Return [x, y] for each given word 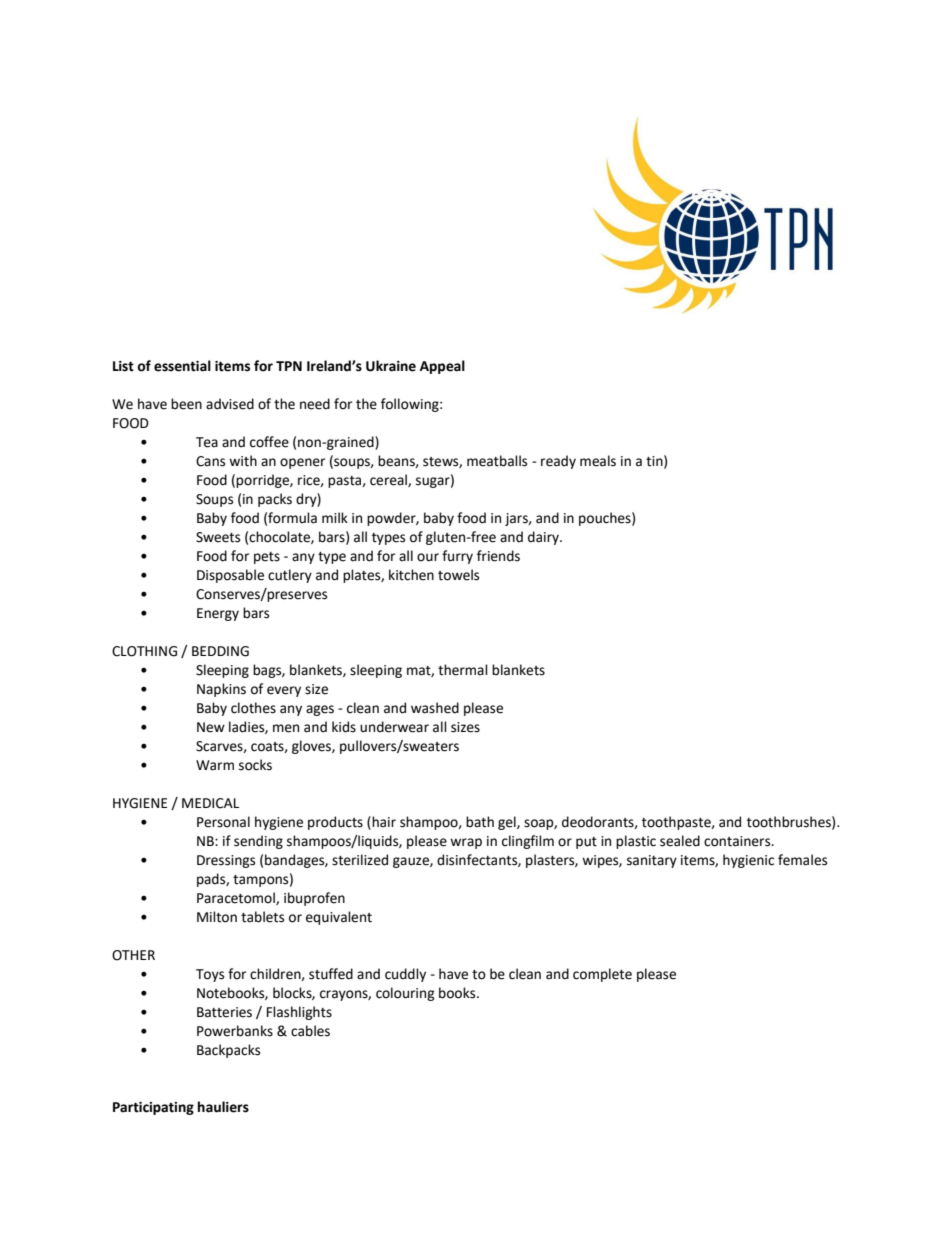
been [186, 404]
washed [435, 708]
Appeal [442, 367]
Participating [153, 1108]
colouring [405, 994]
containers [738, 841]
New [211, 727]
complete [602, 975]
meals [598, 461]
